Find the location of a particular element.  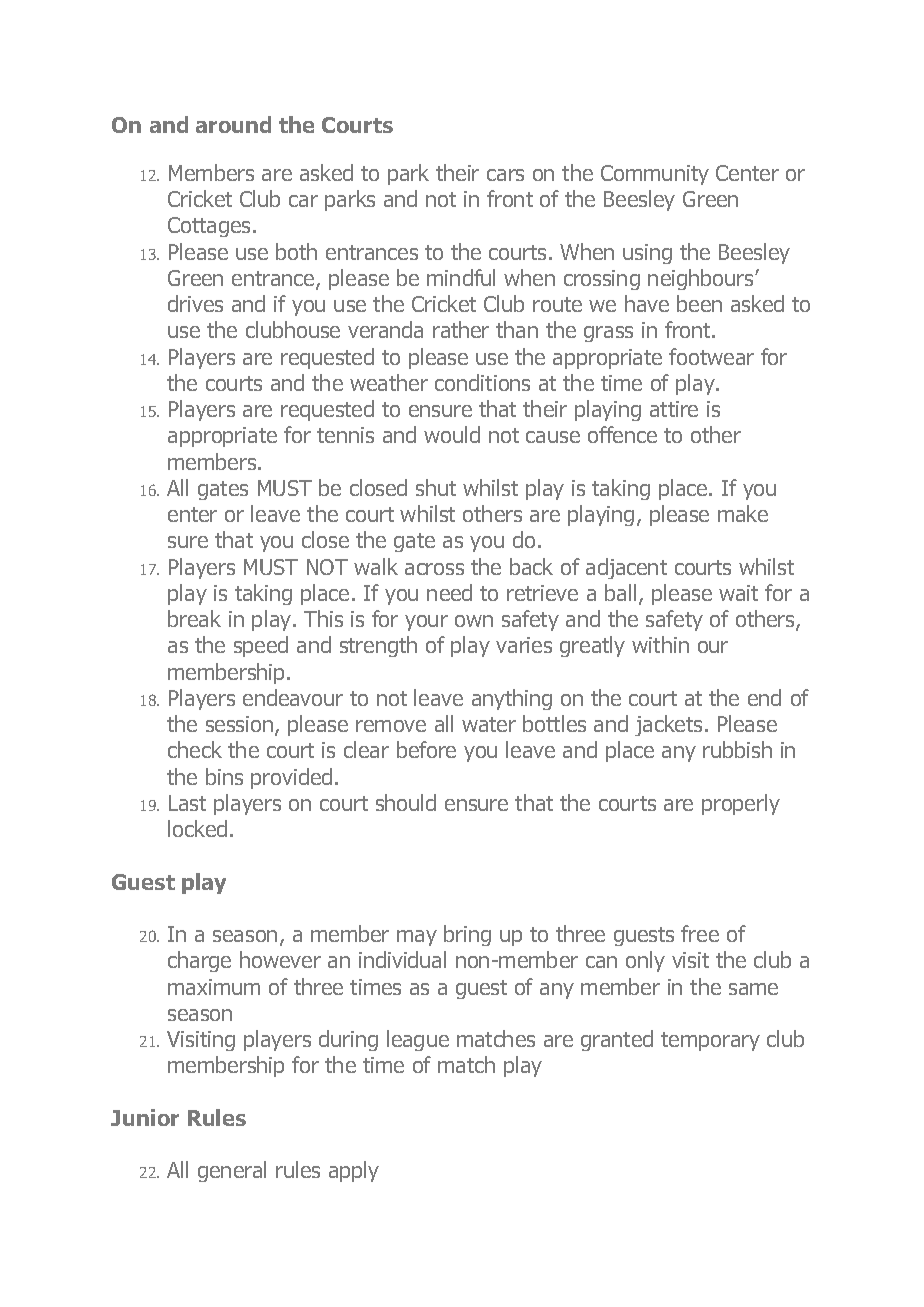

around is located at coordinates (233, 124).
